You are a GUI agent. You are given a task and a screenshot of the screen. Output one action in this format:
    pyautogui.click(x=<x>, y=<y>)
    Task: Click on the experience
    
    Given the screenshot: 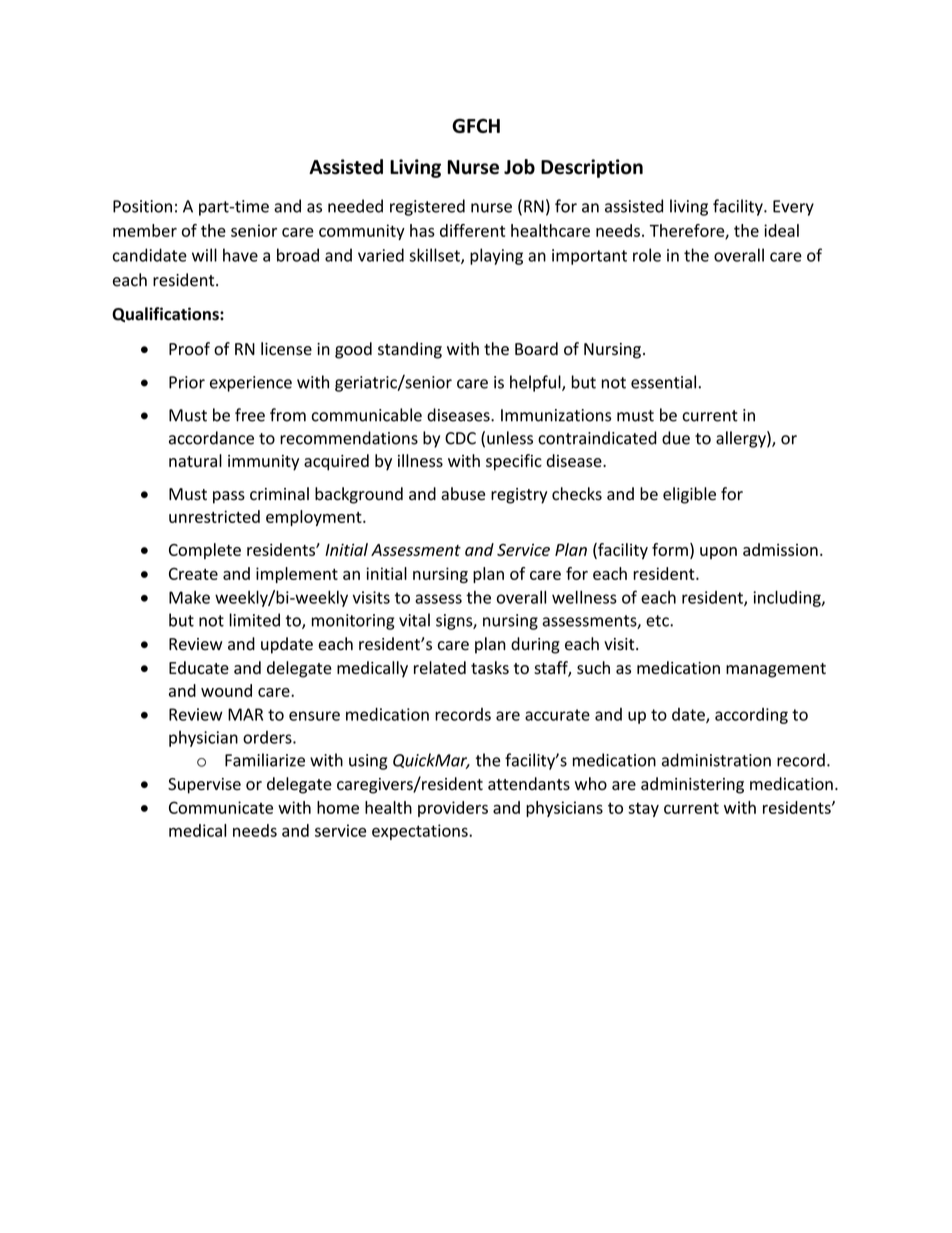 What is the action you would take?
    pyautogui.click(x=251, y=384)
